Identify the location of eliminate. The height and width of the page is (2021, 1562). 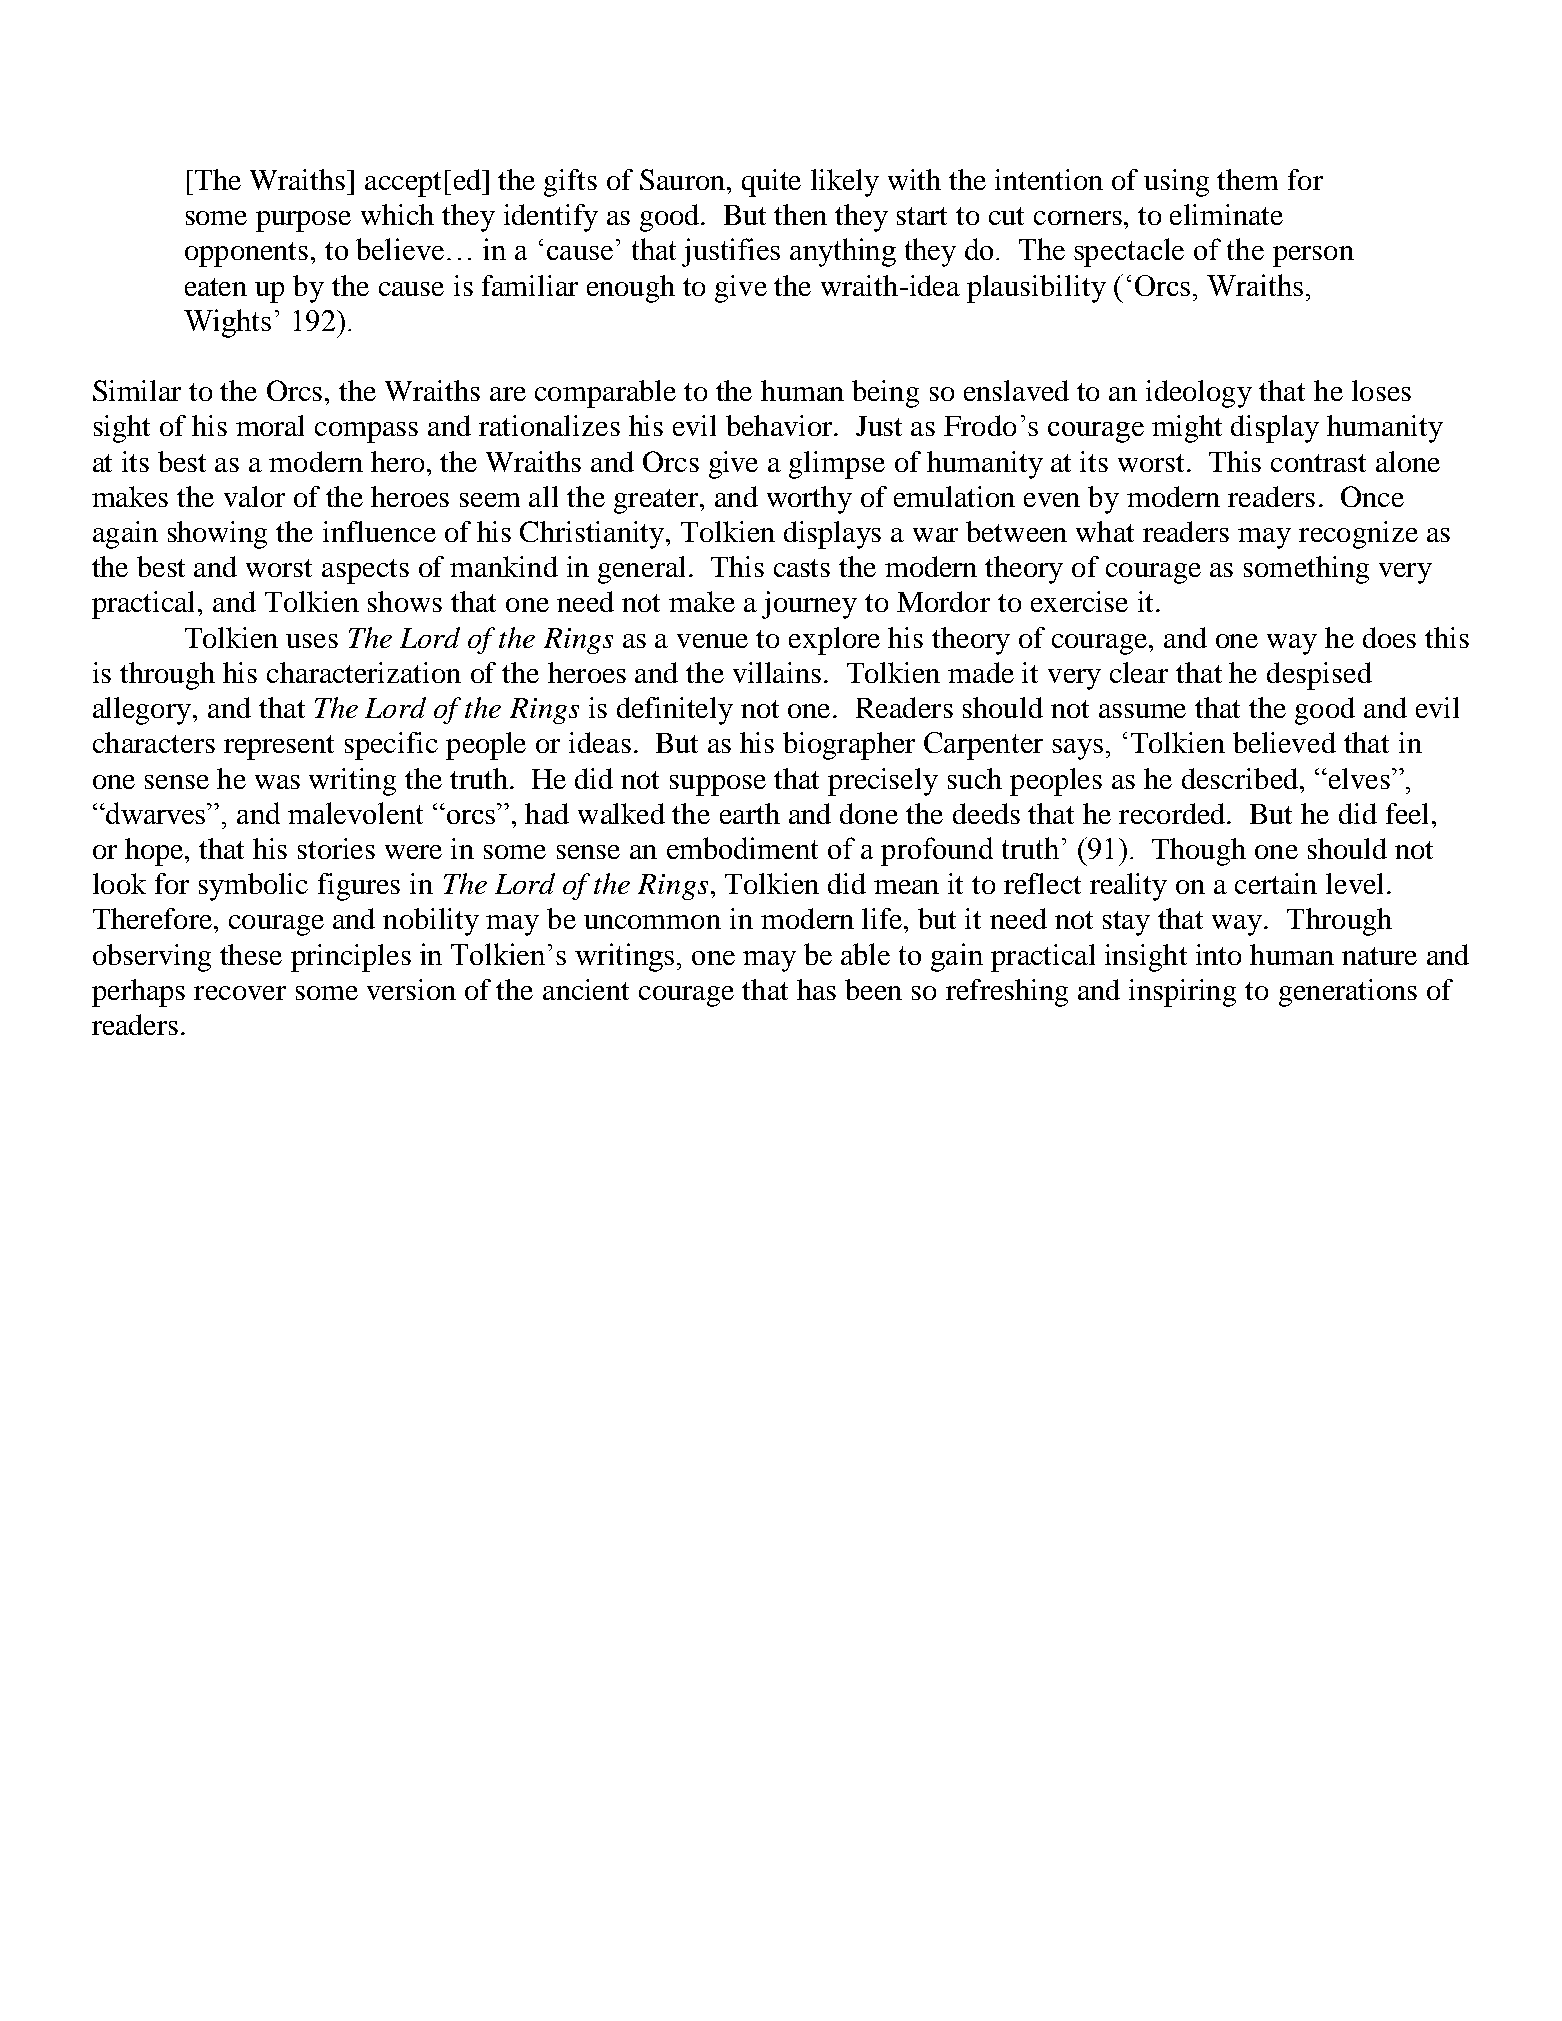
(1226, 214).
